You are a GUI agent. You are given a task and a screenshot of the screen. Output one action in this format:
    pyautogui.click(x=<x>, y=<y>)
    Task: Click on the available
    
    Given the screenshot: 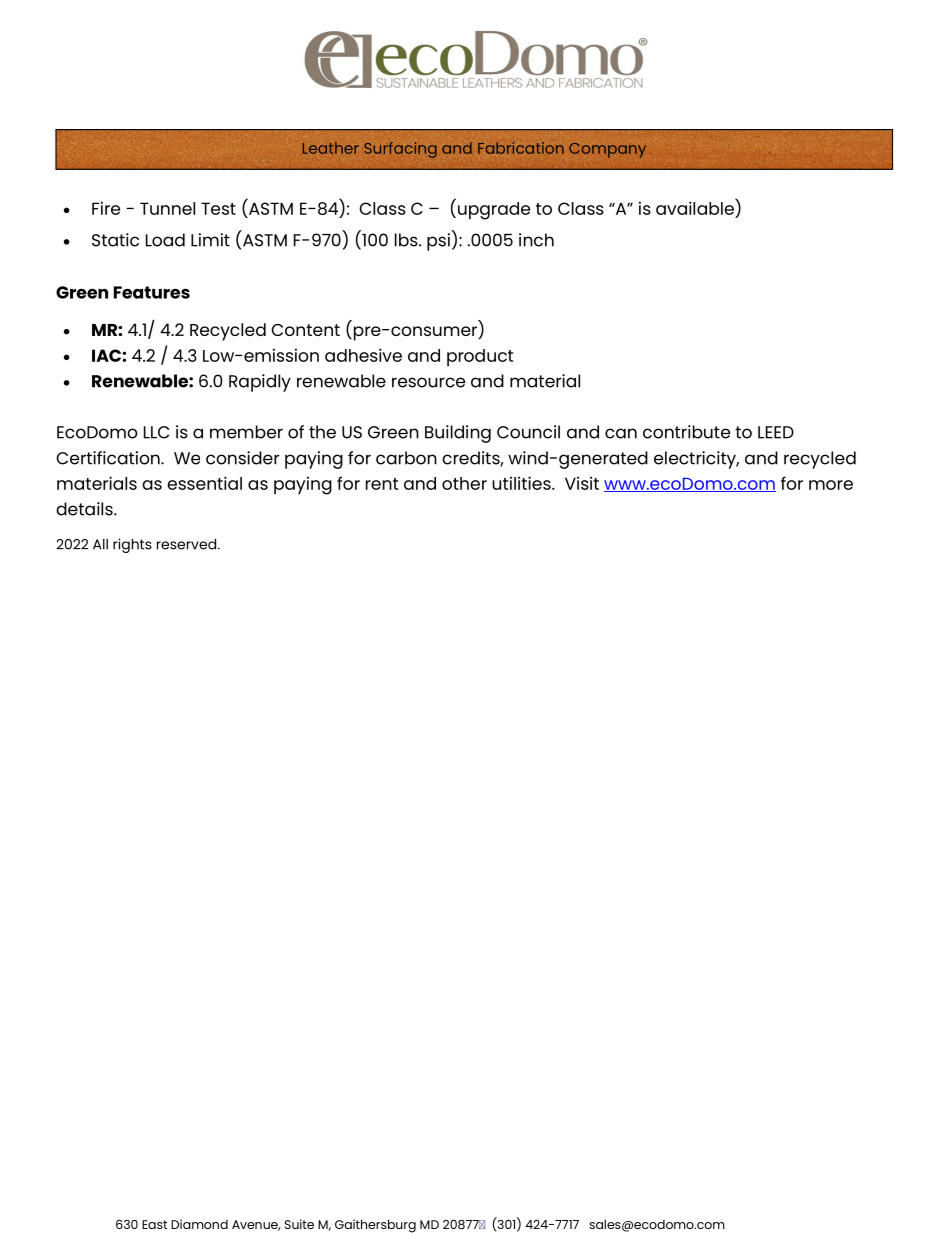 What is the action you would take?
    pyautogui.click(x=696, y=207)
